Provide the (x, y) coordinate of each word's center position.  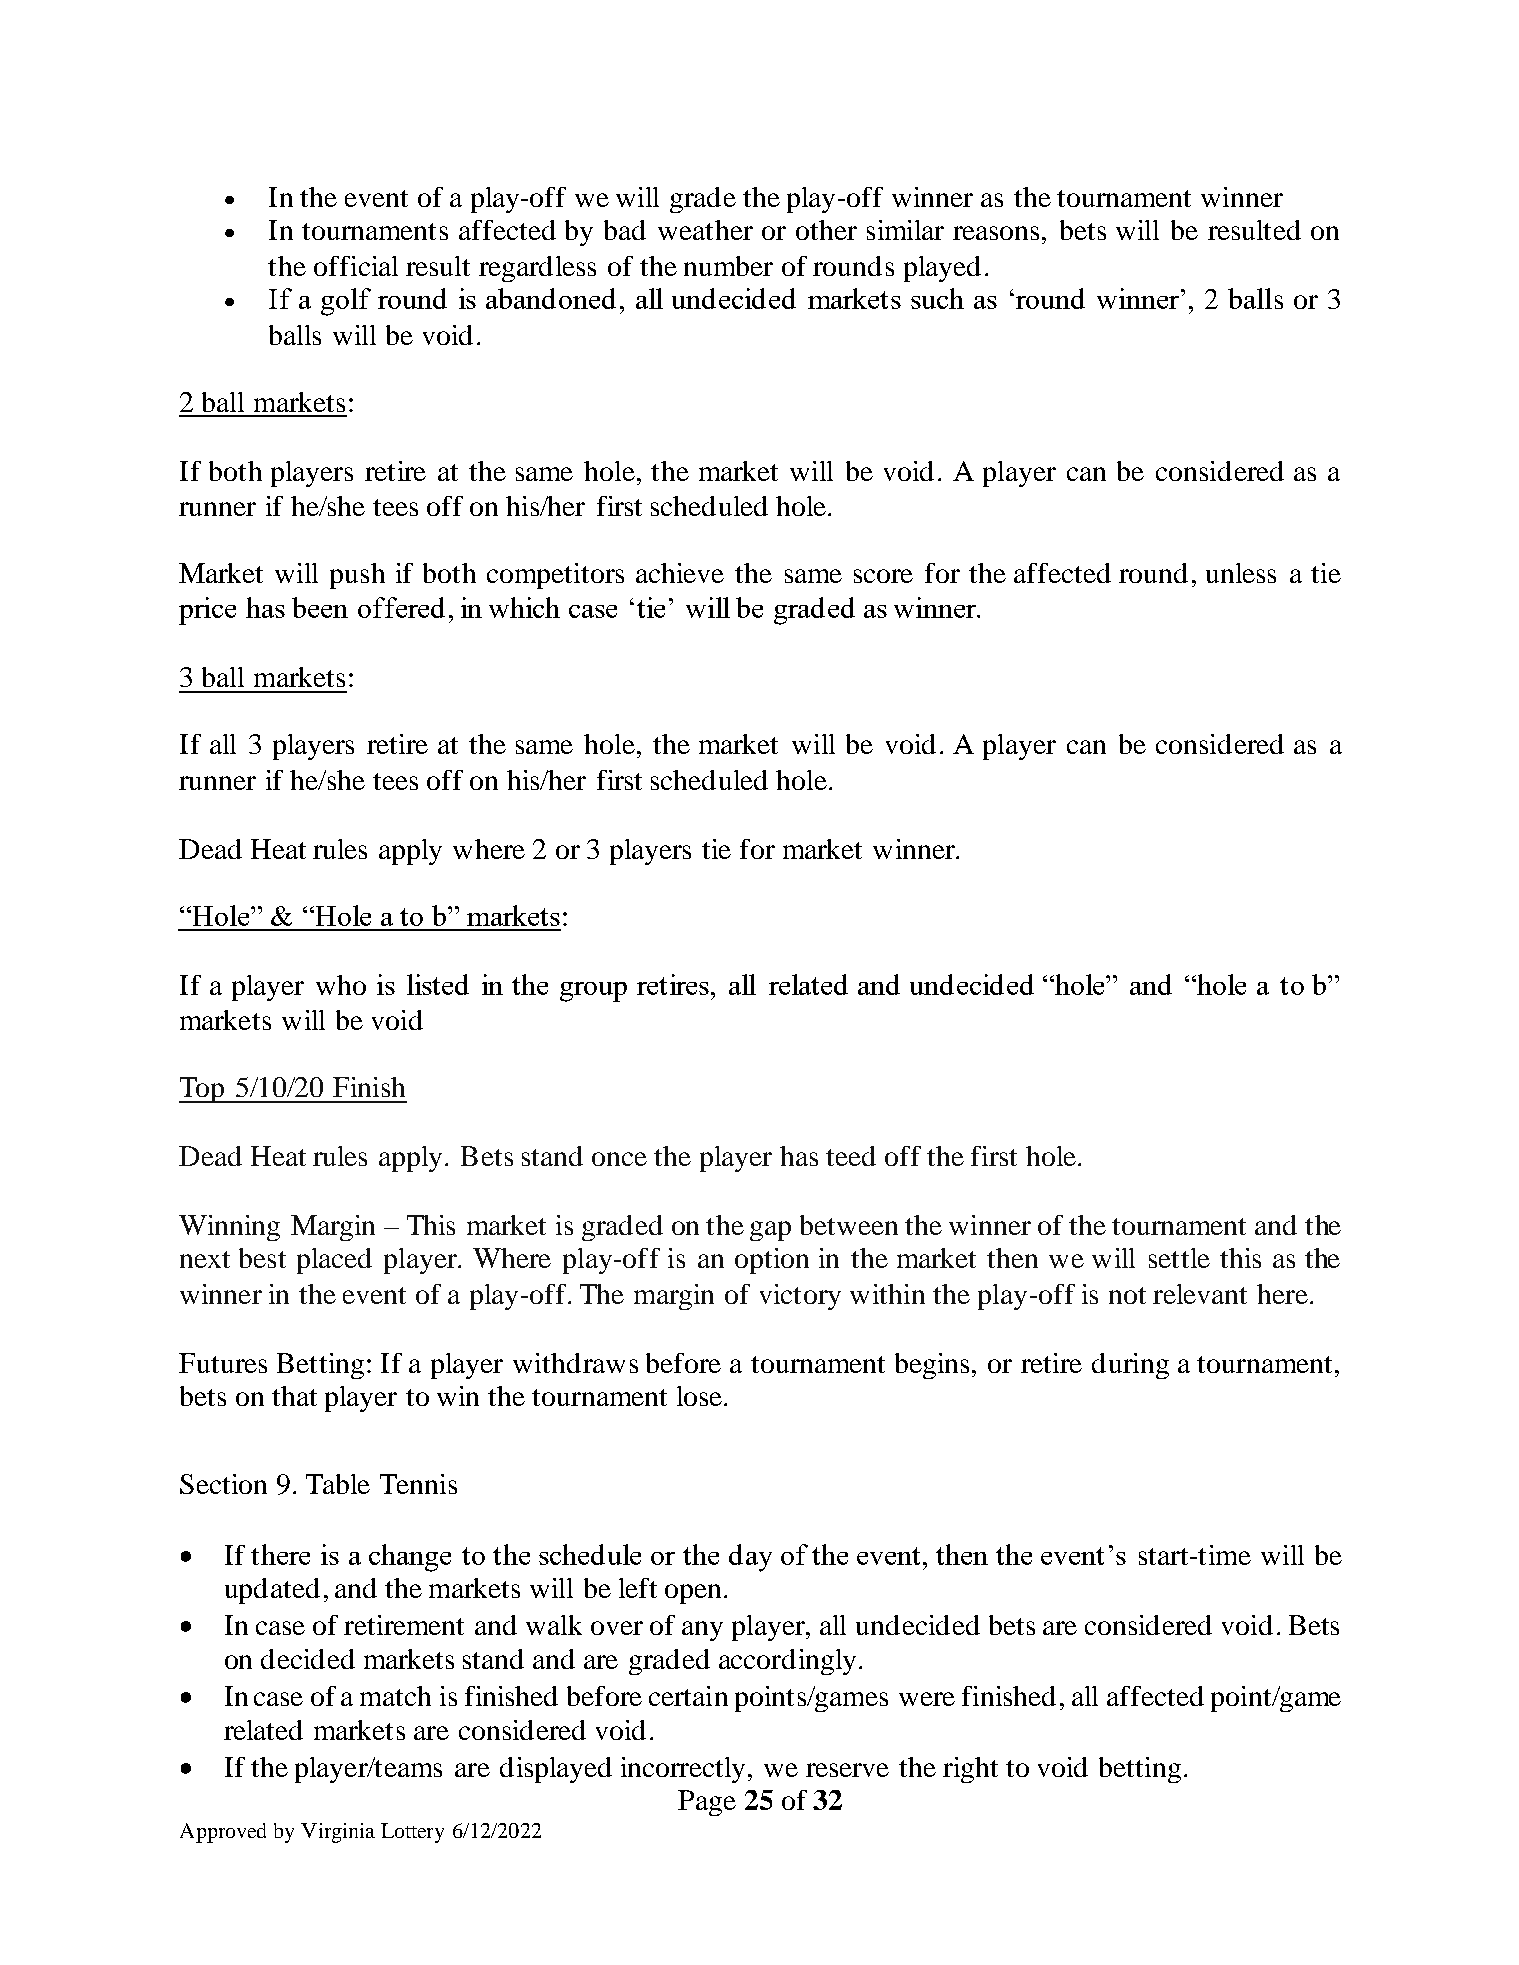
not (1127, 1295)
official (356, 266)
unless (1241, 573)
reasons (996, 233)
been (320, 607)
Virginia (338, 1833)
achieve (680, 573)
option (772, 1261)
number (728, 266)
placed (334, 1261)
